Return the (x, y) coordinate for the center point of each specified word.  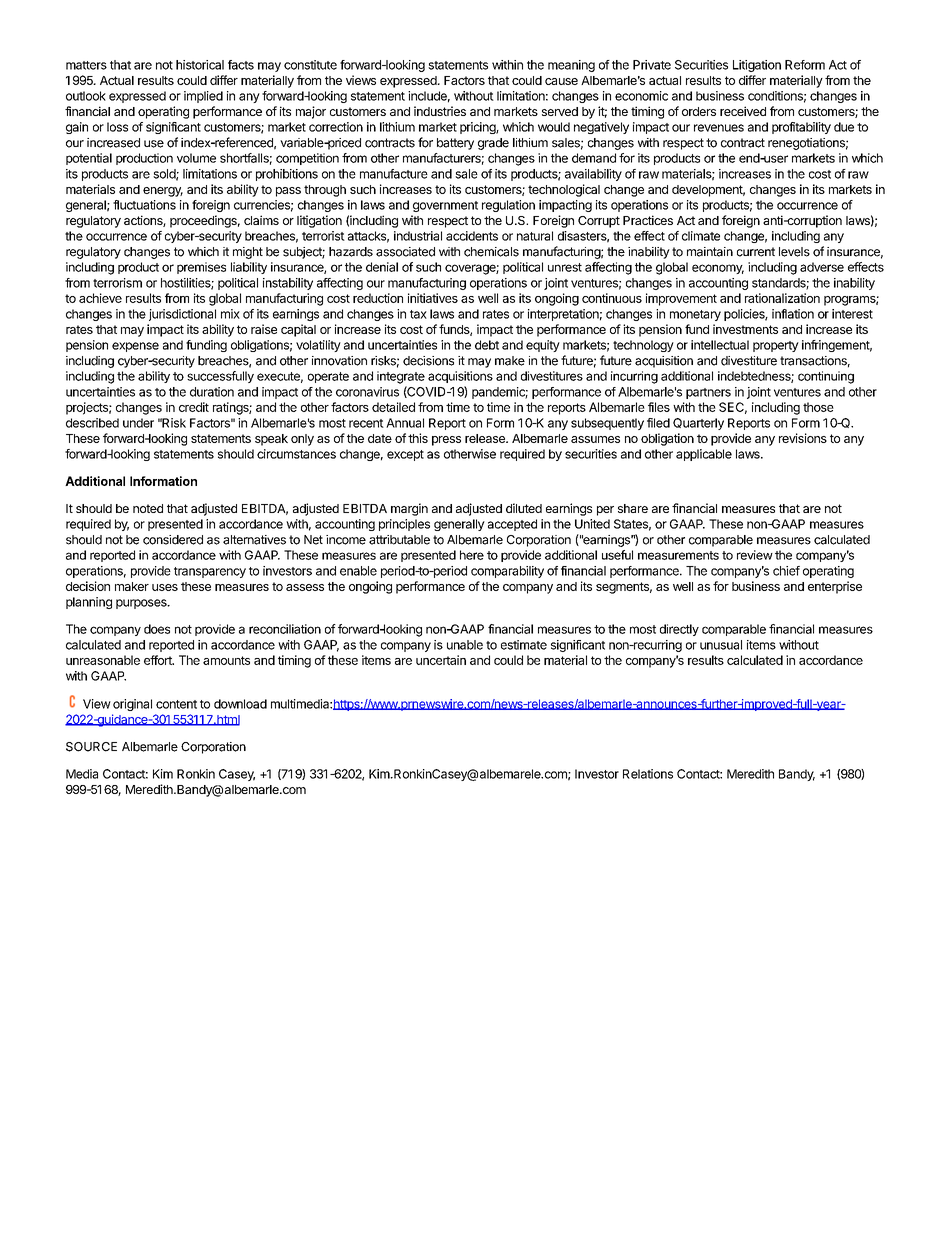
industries (440, 111)
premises (201, 268)
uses (165, 587)
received (743, 111)
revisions (803, 438)
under (138, 423)
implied (203, 97)
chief (786, 571)
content (176, 704)
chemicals (491, 252)
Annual (405, 423)
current (756, 252)
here (472, 555)
